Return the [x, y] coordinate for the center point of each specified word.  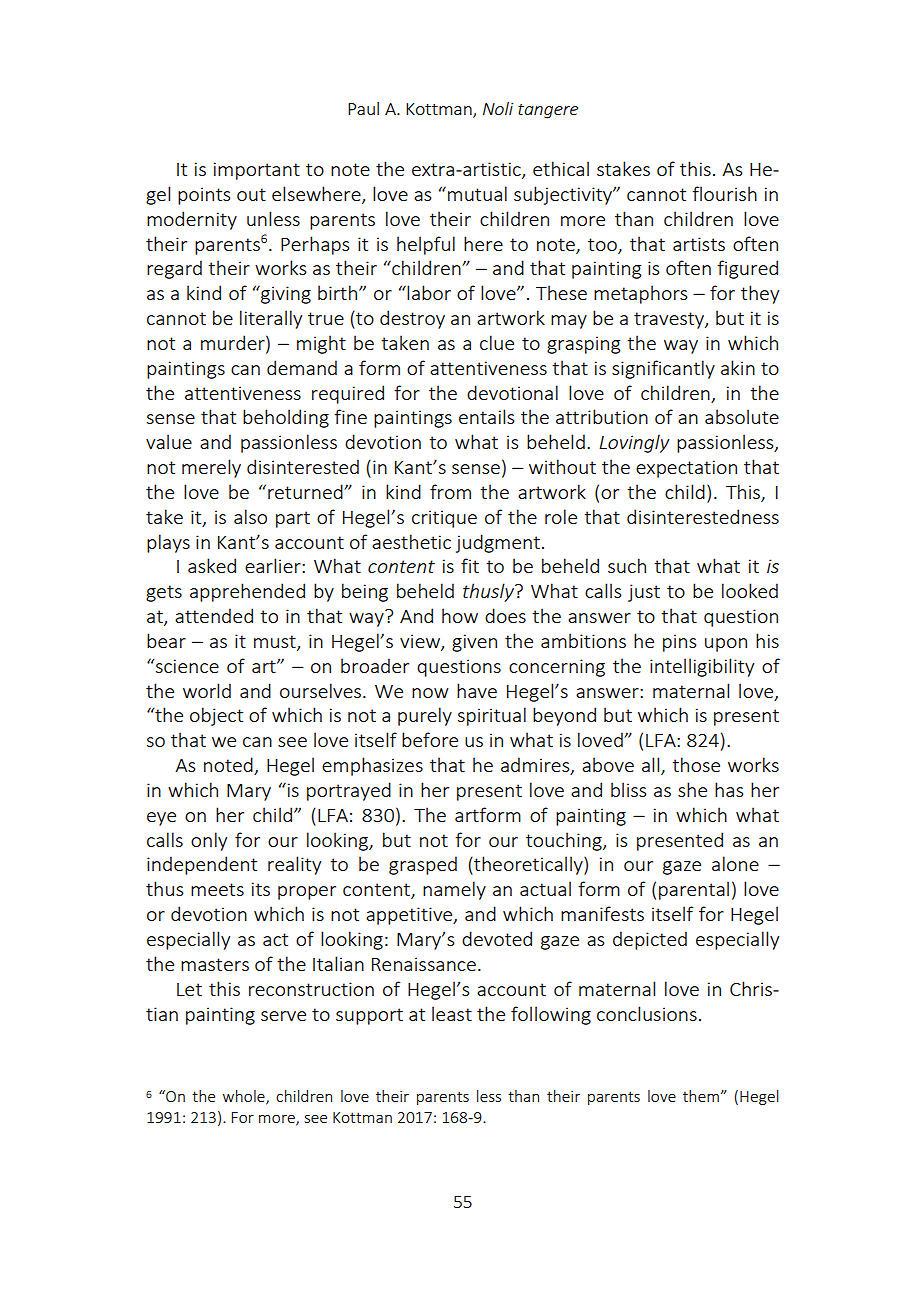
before [430, 739]
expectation [686, 469]
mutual [477, 193]
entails [486, 416]
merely [211, 468]
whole [245, 1097]
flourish [724, 193]
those [696, 764]
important [257, 171]
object [216, 716]
